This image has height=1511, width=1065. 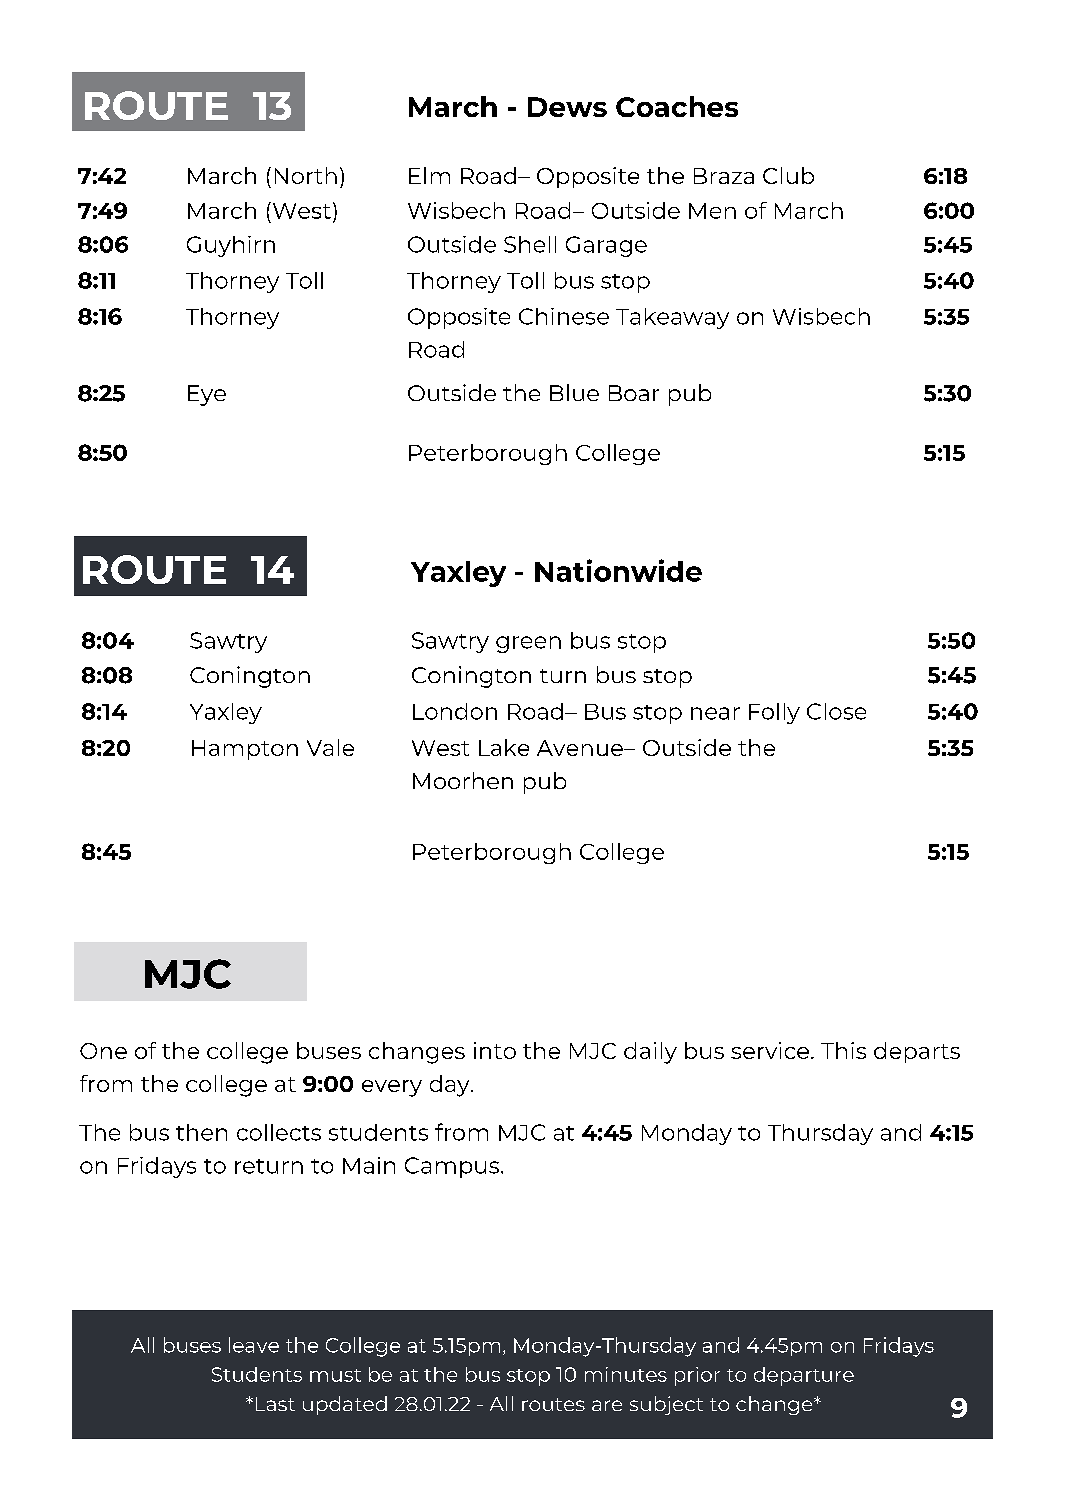 I want to click on green, so click(x=528, y=644).
